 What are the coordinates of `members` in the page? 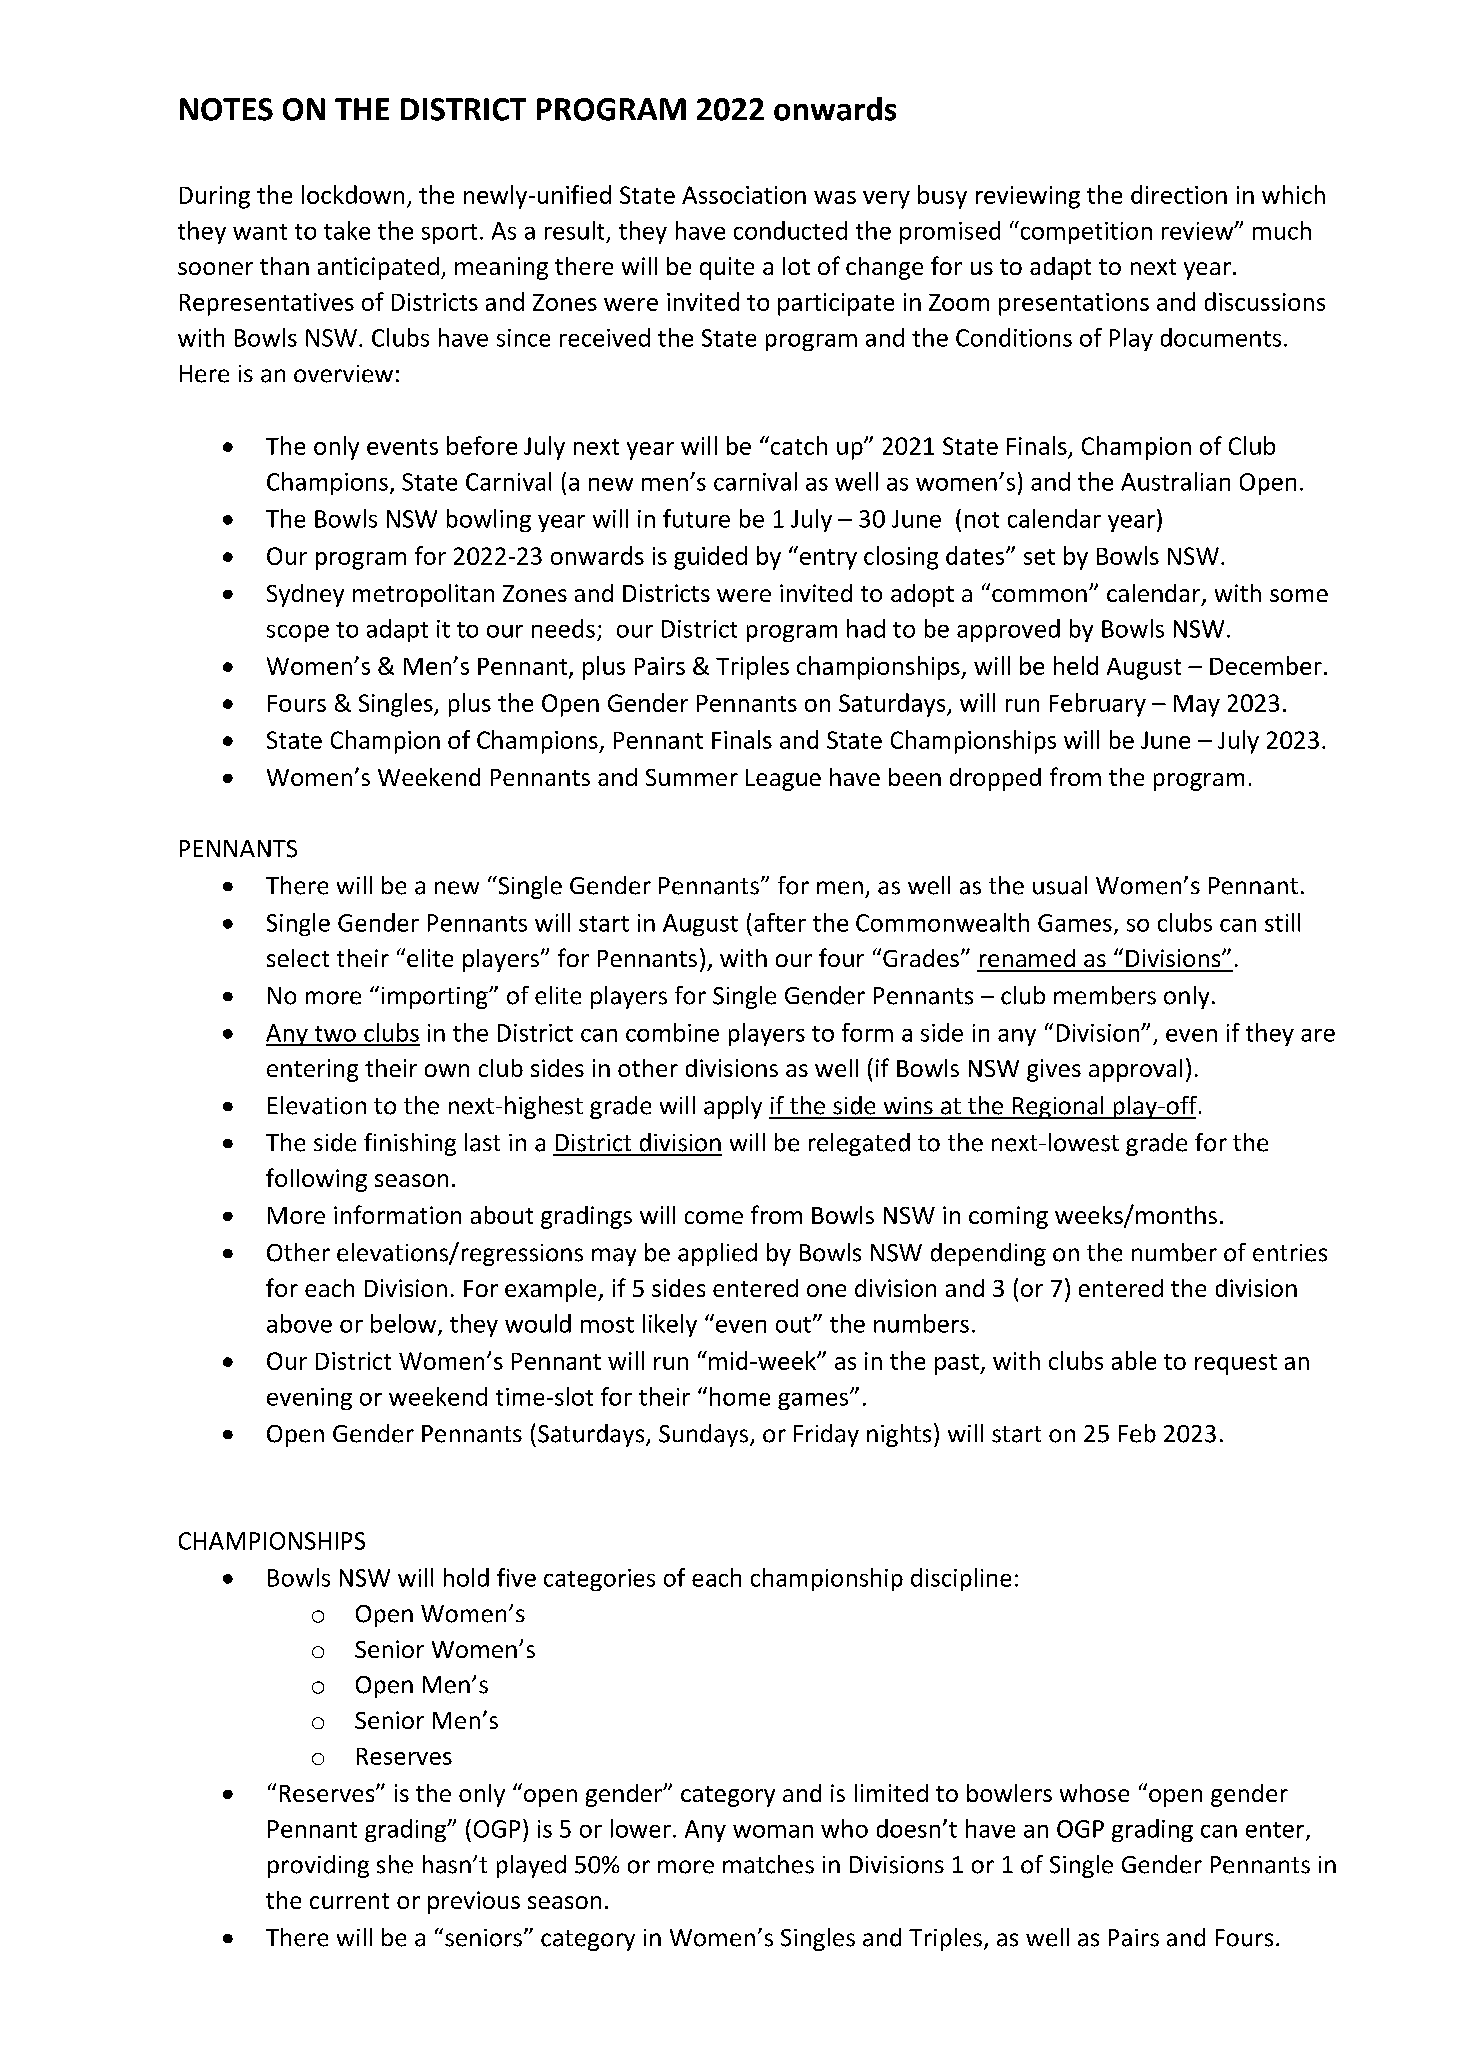 It's located at (1105, 995).
